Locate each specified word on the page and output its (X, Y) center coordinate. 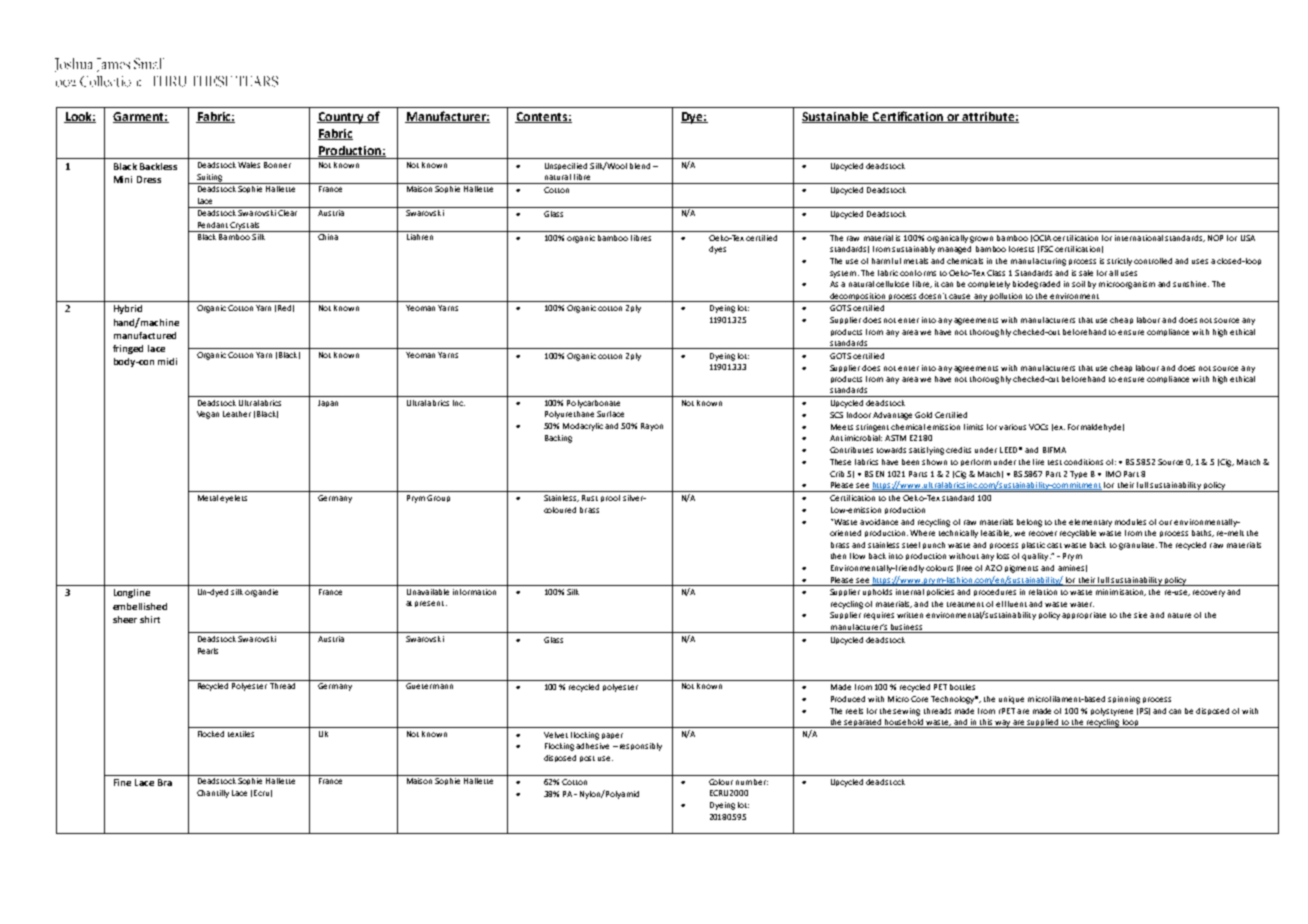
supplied (1043, 723)
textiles (241, 734)
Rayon (652, 427)
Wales (249, 165)
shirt (150, 619)
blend (640, 166)
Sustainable (836, 117)
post (587, 759)
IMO (1113, 474)
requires (879, 616)
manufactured (145, 335)
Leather (237, 414)
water (1082, 604)
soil (1078, 284)
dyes (717, 250)
